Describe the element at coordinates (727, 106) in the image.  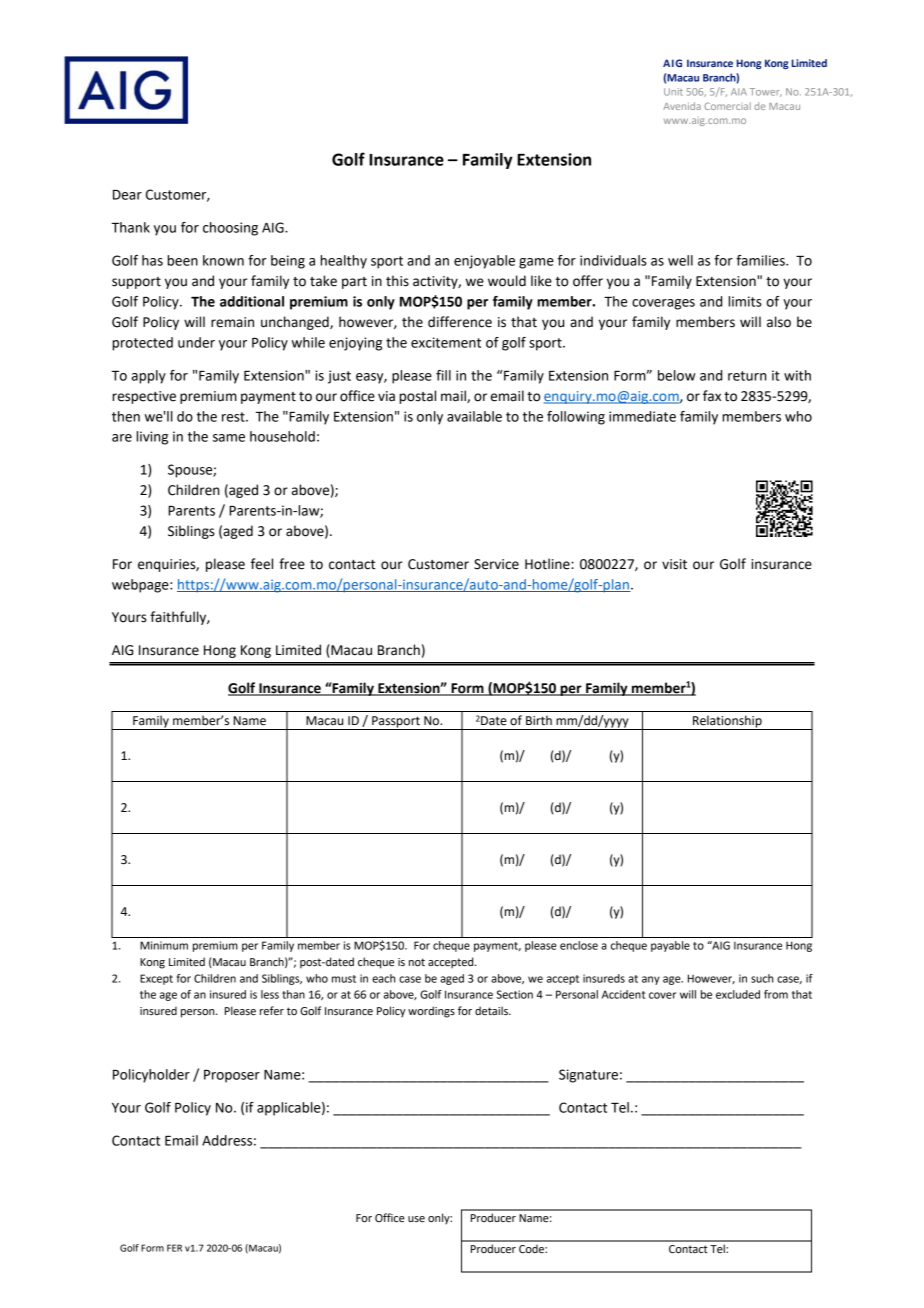
I see `Comercial` at that location.
